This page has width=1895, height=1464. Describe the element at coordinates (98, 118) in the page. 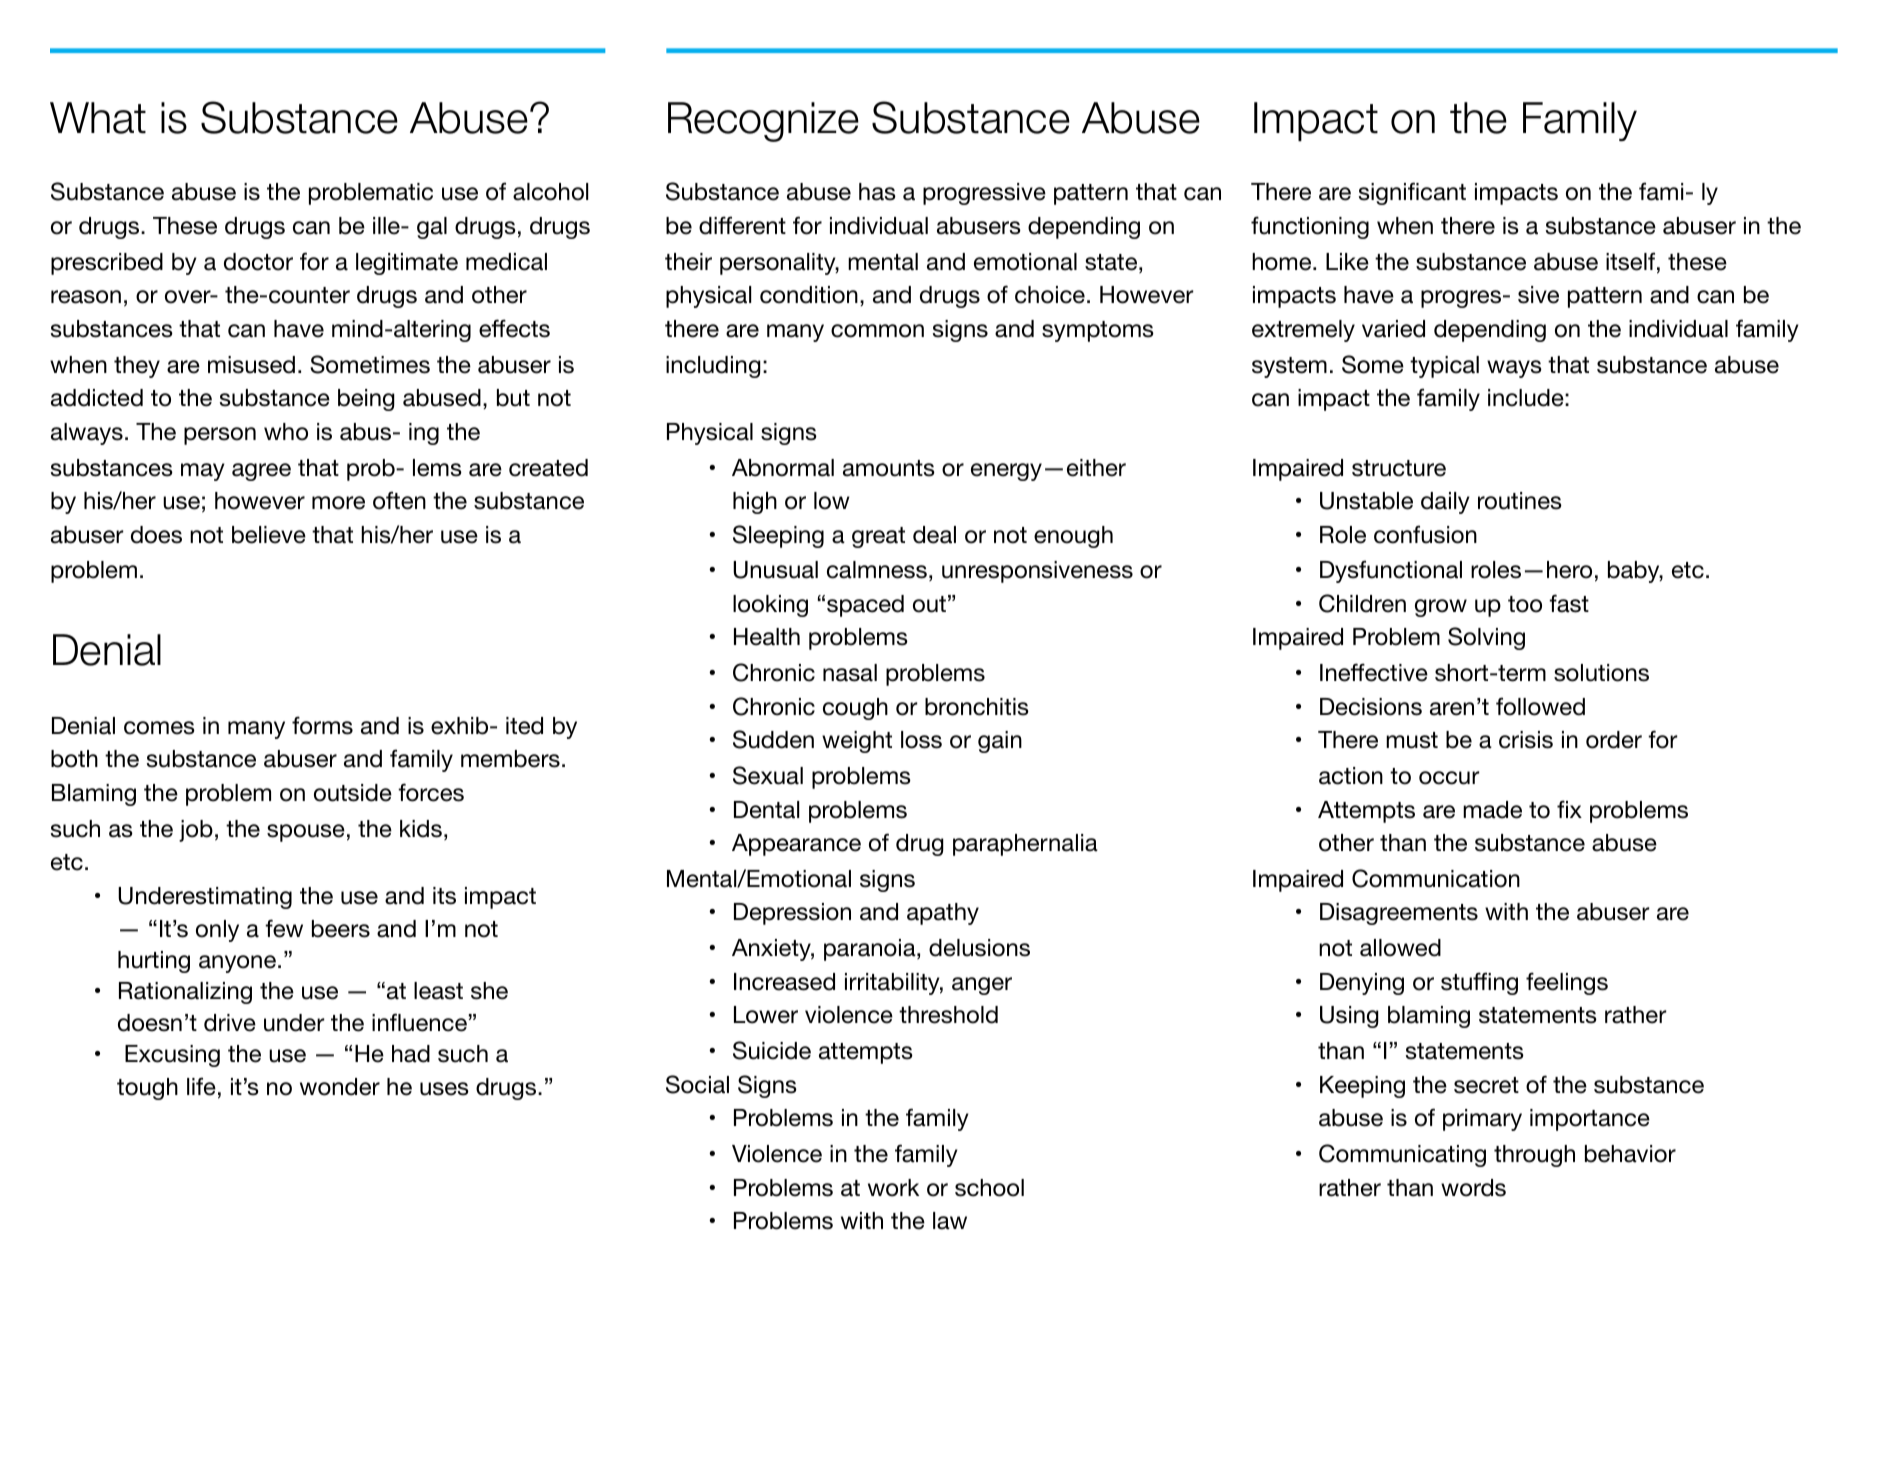

I see `What` at that location.
